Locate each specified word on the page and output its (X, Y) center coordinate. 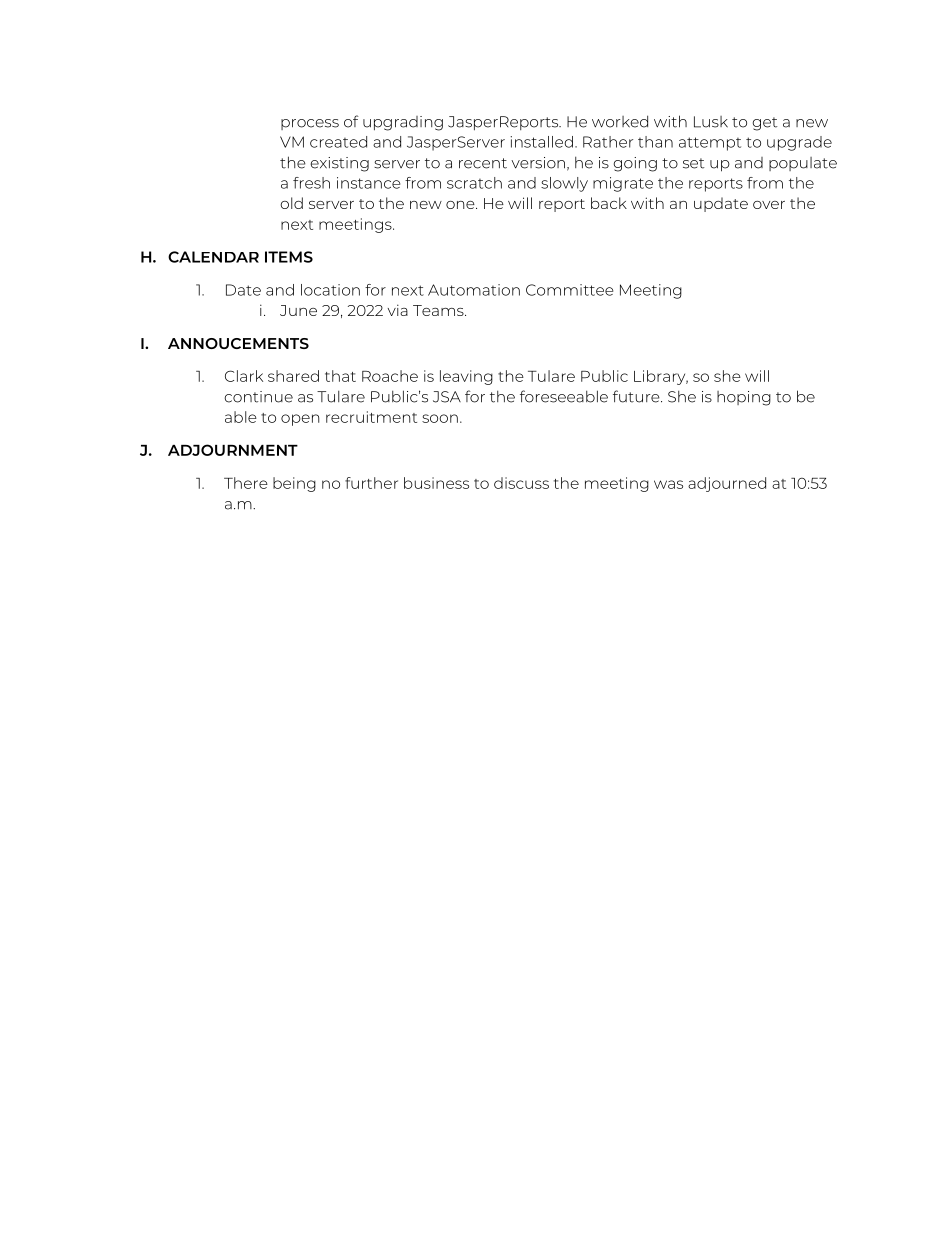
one (461, 205)
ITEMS (289, 257)
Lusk (711, 122)
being (294, 484)
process (310, 124)
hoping (744, 398)
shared (293, 376)
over (769, 205)
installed (541, 142)
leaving (466, 377)
